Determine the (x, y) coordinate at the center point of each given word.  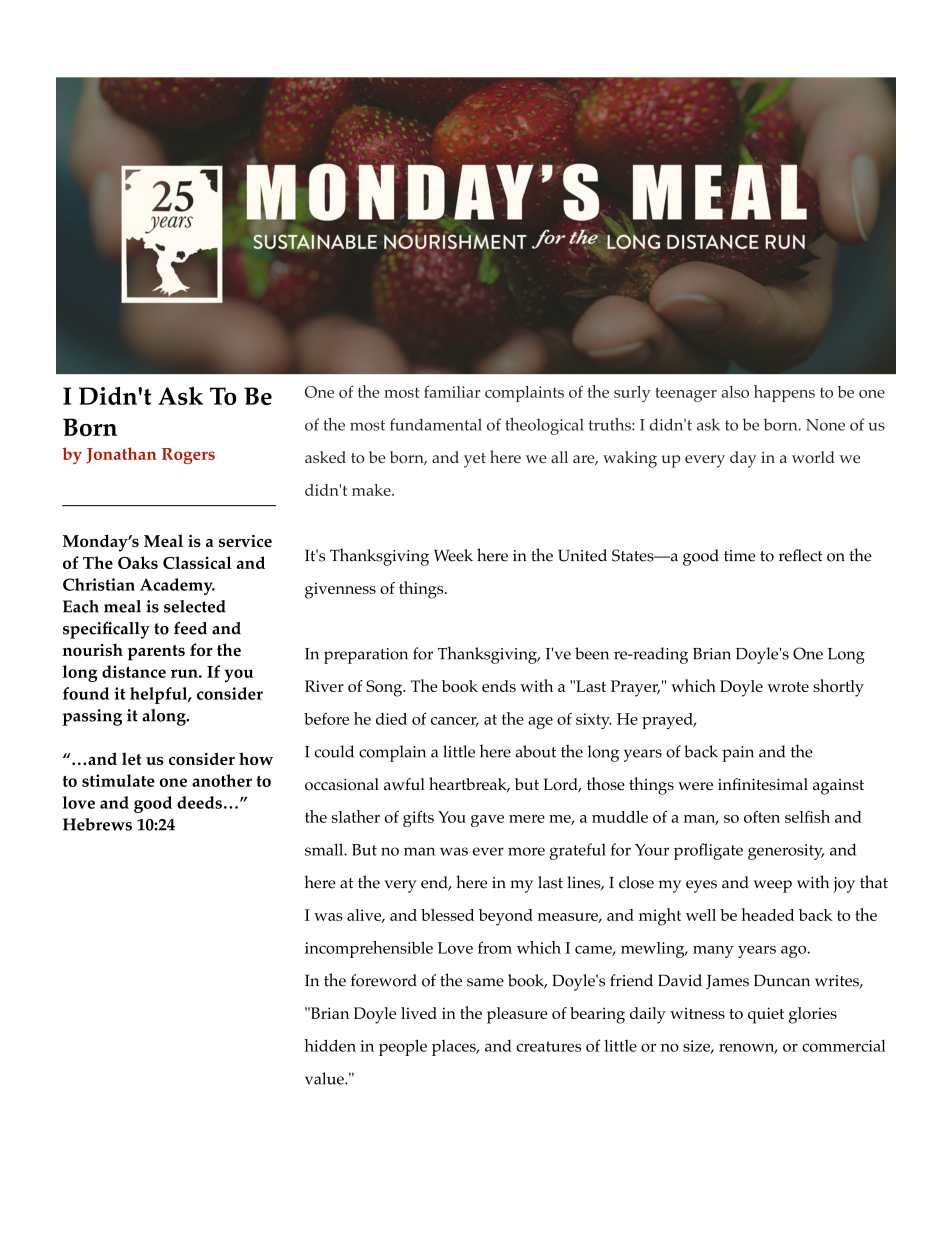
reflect (801, 555)
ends (499, 686)
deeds (199, 802)
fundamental (436, 424)
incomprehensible (369, 949)
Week (453, 555)
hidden (330, 1045)
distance (134, 671)
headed (768, 914)
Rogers (188, 456)
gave (487, 821)
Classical (197, 562)
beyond (506, 917)
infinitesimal (763, 784)
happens (784, 393)
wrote (788, 687)
